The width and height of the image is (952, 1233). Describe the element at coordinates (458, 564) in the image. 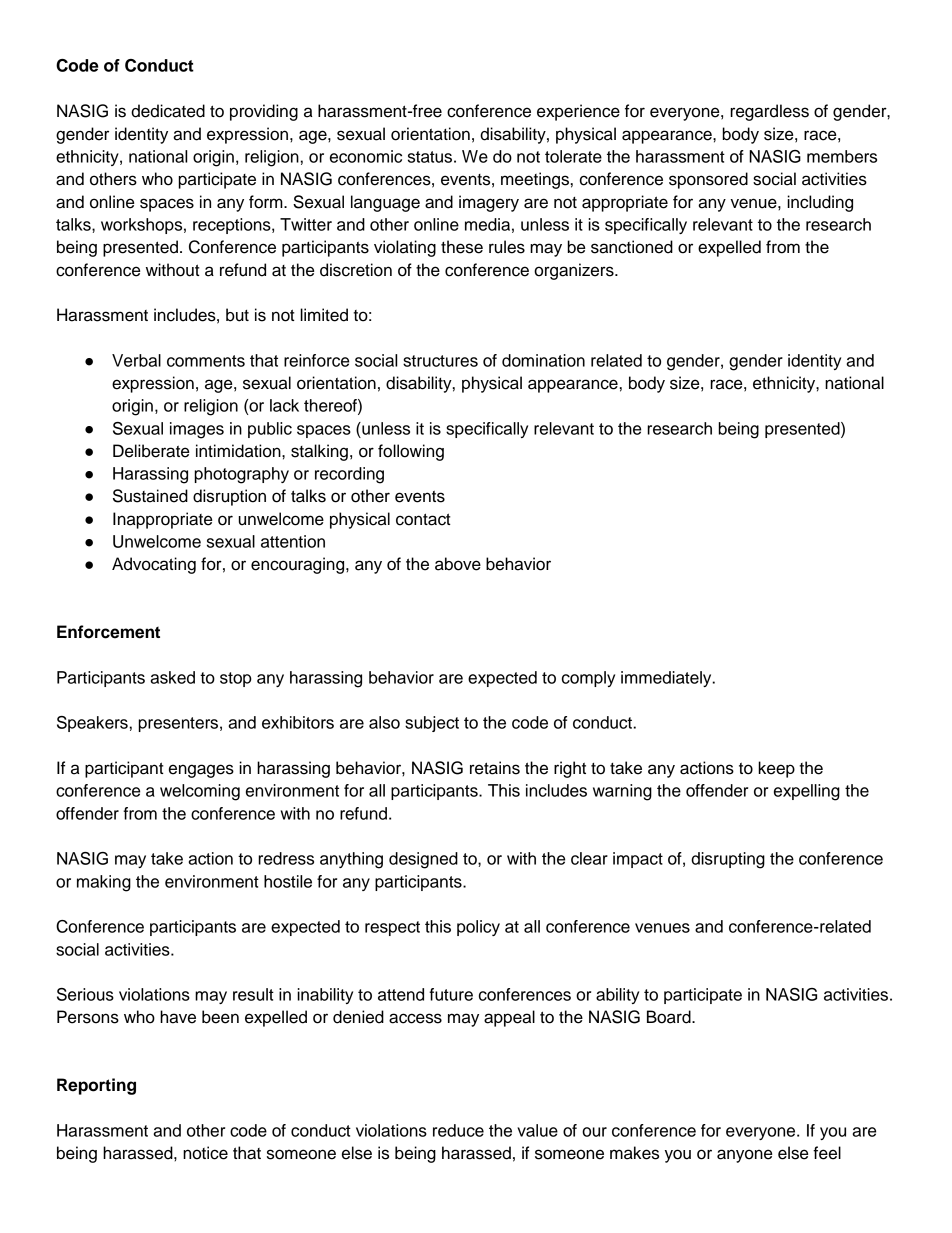

I see `above` at that location.
